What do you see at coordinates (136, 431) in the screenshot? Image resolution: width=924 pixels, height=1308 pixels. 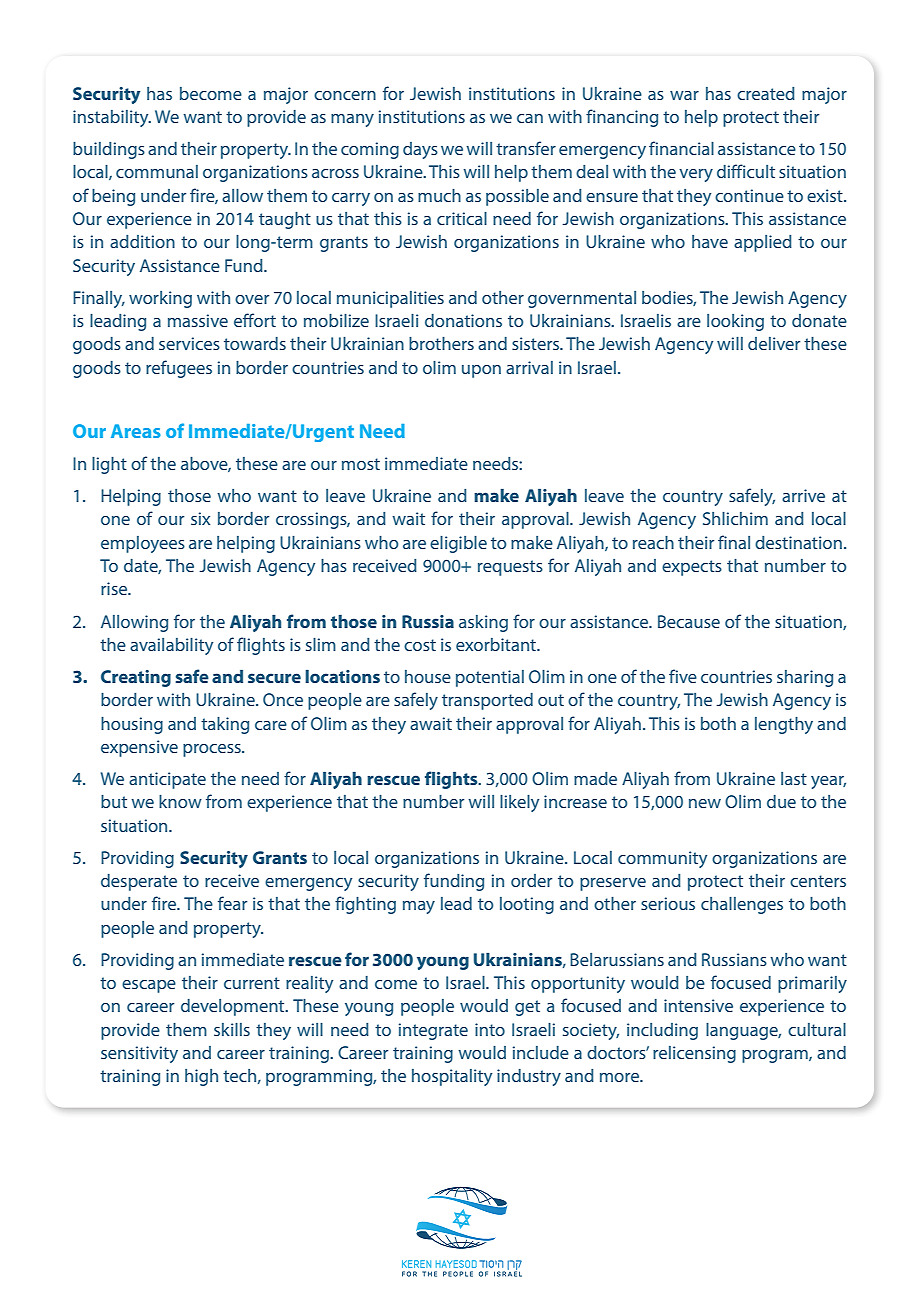 I see `Areas` at bounding box center [136, 431].
